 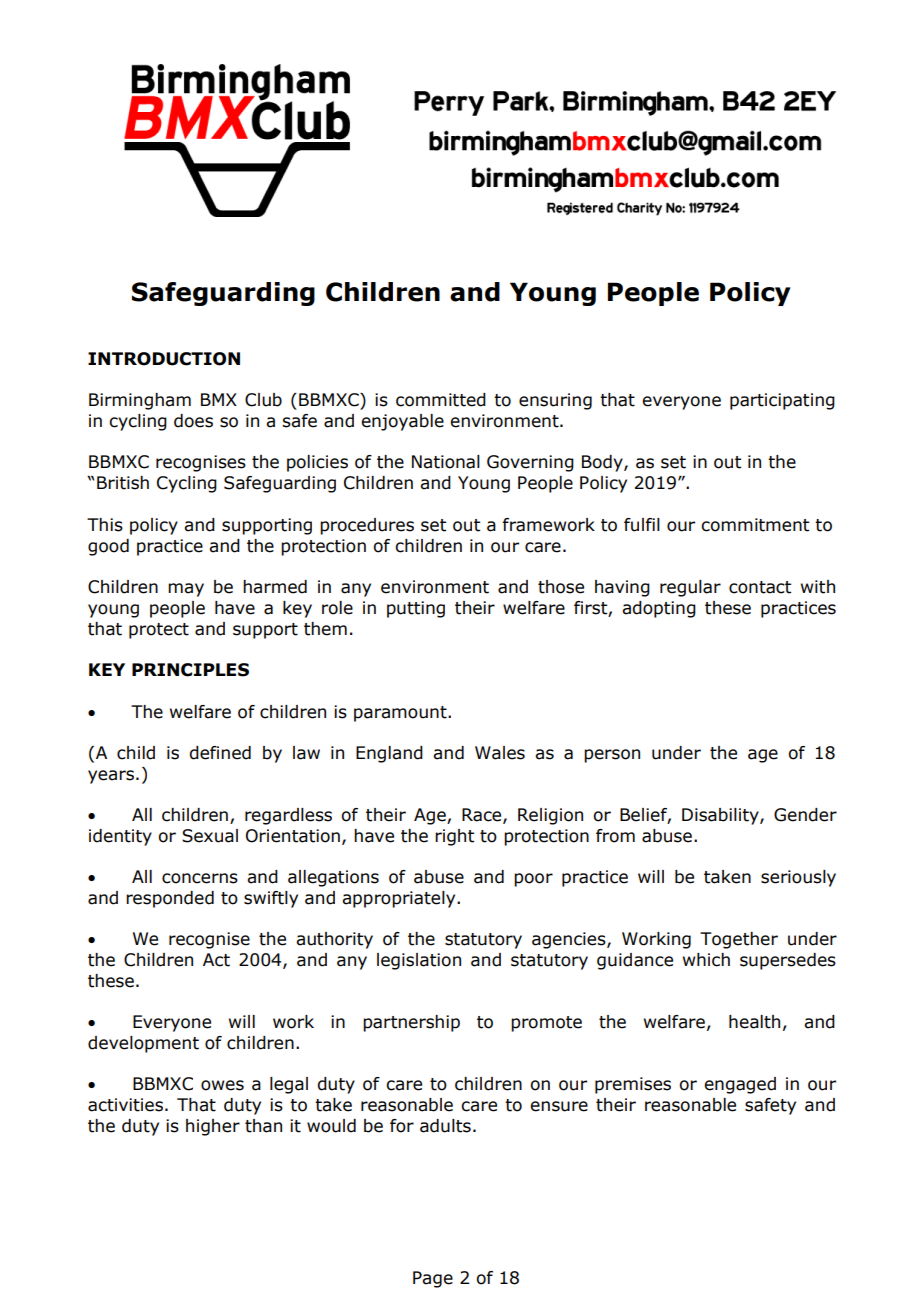 I want to click on committed, so click(x=441, y=400).
